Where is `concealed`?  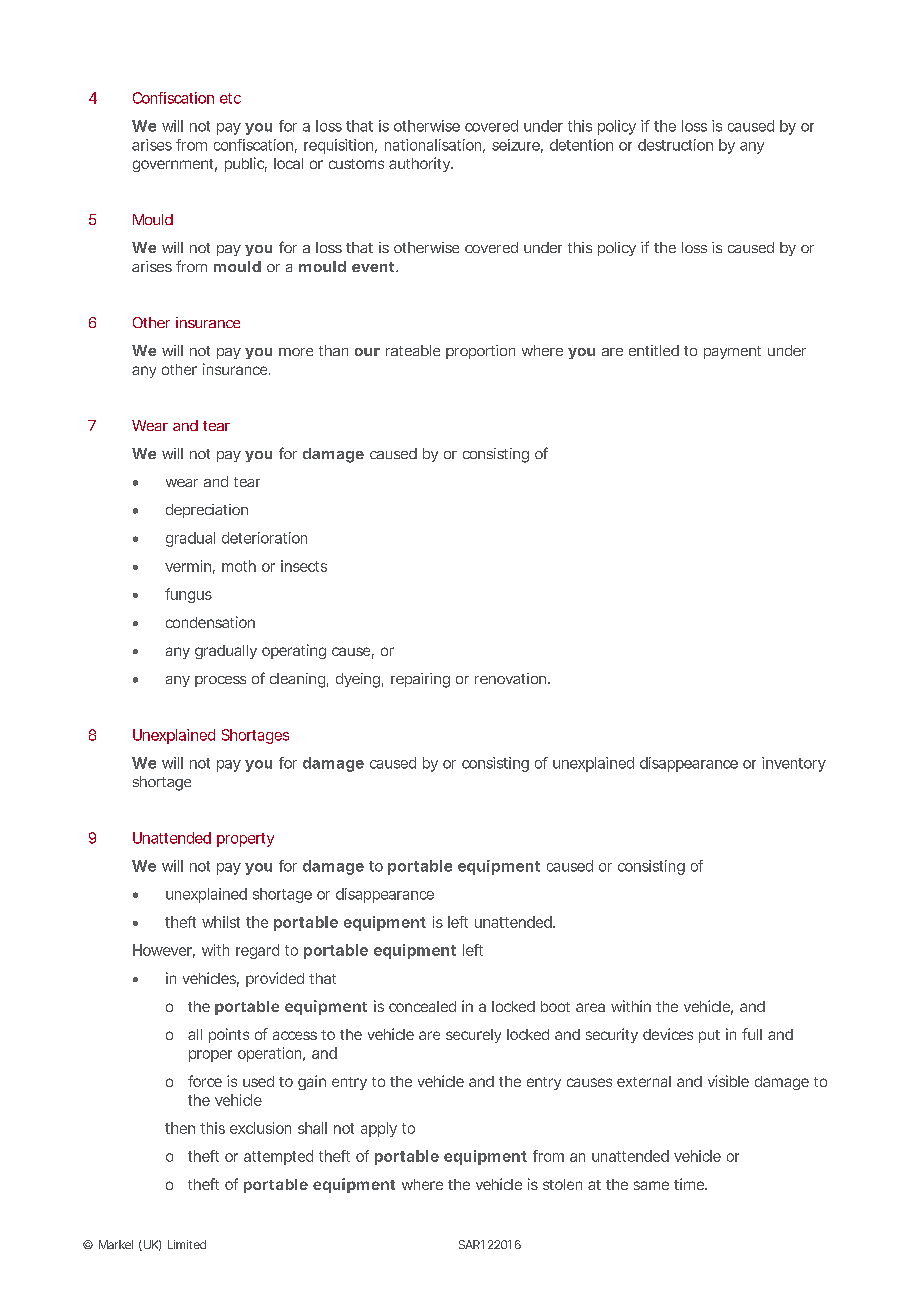 concealed is located at coordinates (422, 1006).
